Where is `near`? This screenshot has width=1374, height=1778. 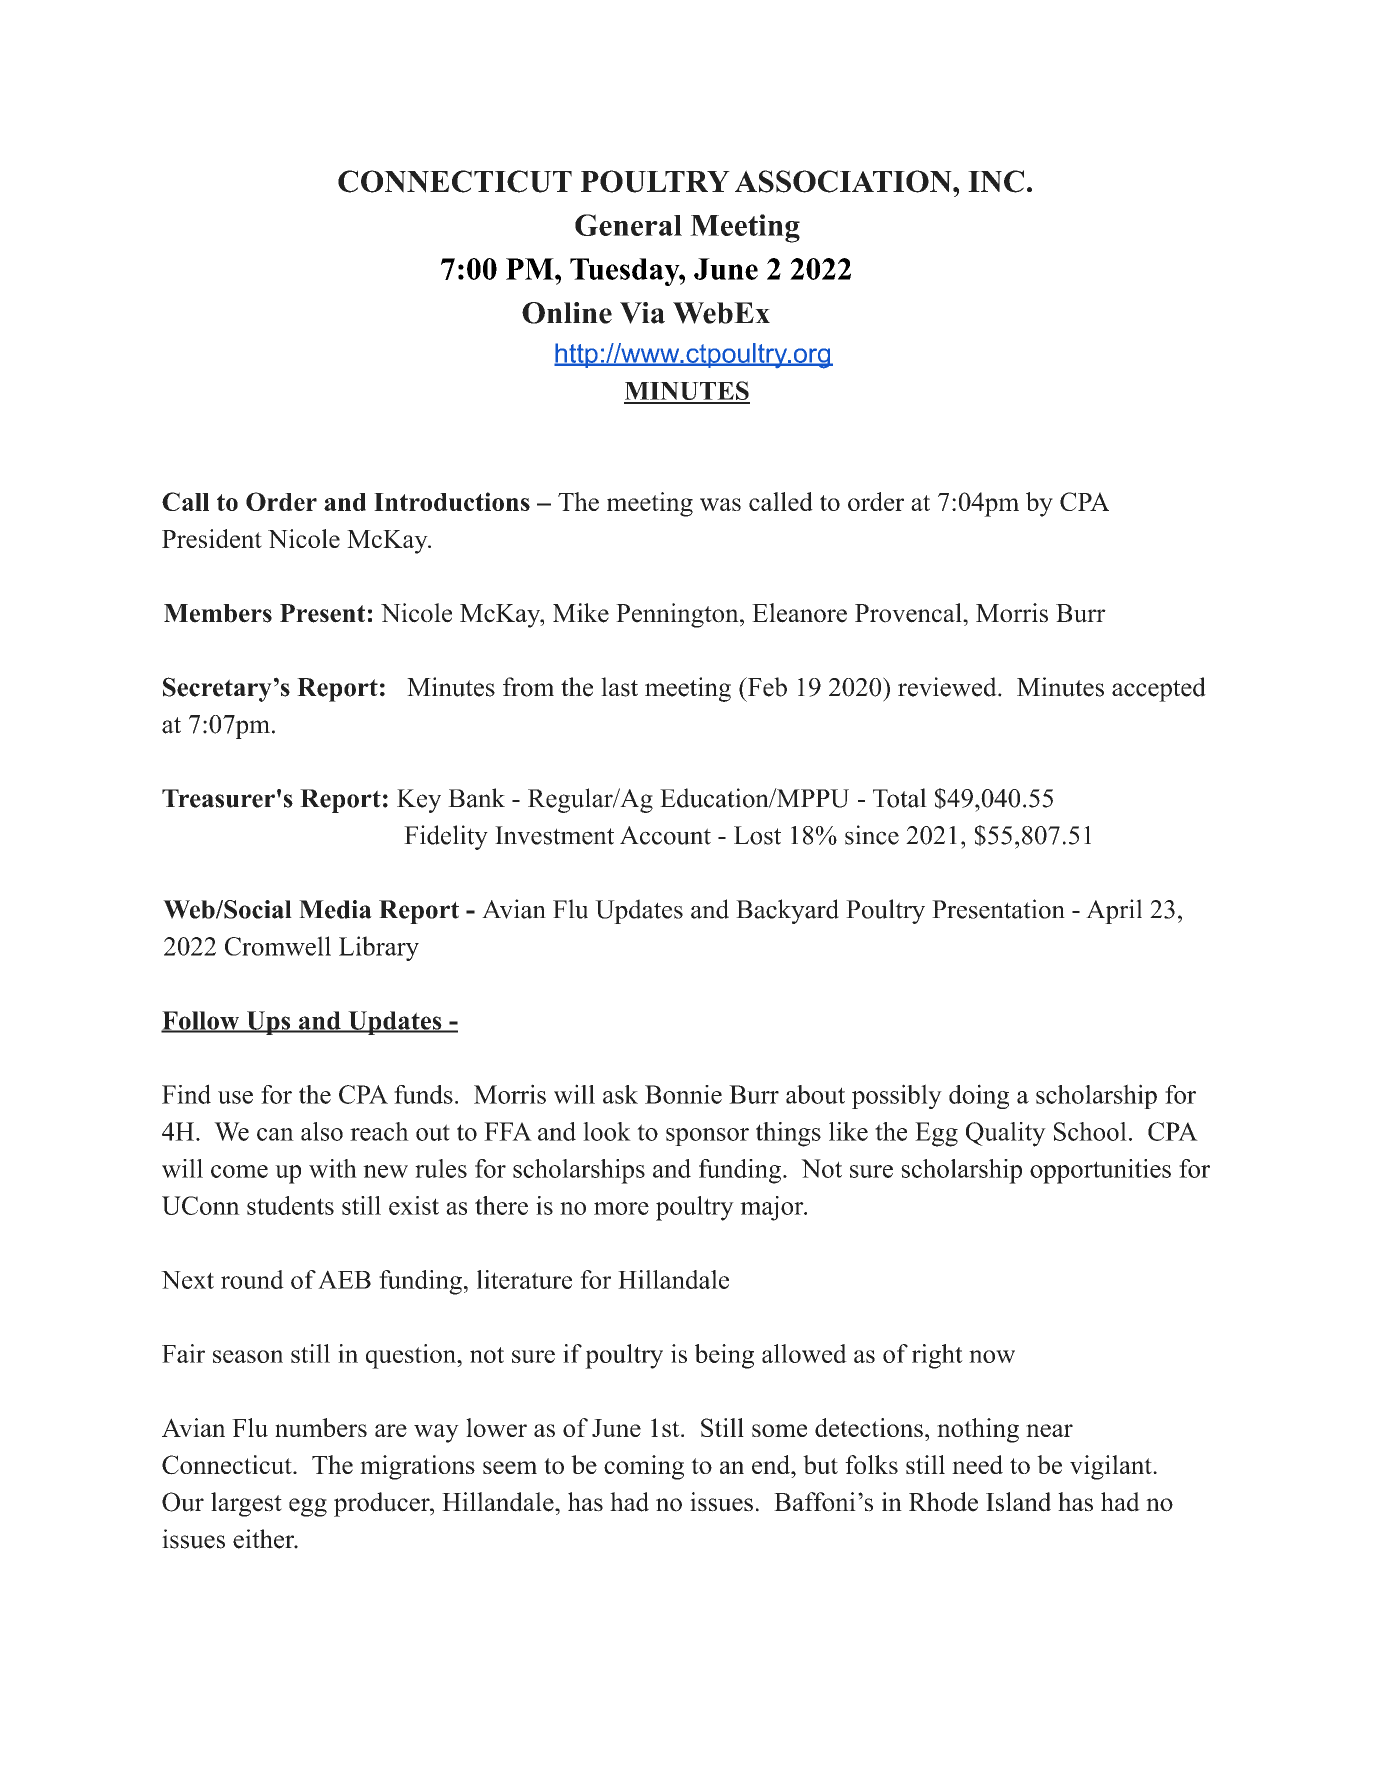
near is located at coordinates (1049, 1430).
